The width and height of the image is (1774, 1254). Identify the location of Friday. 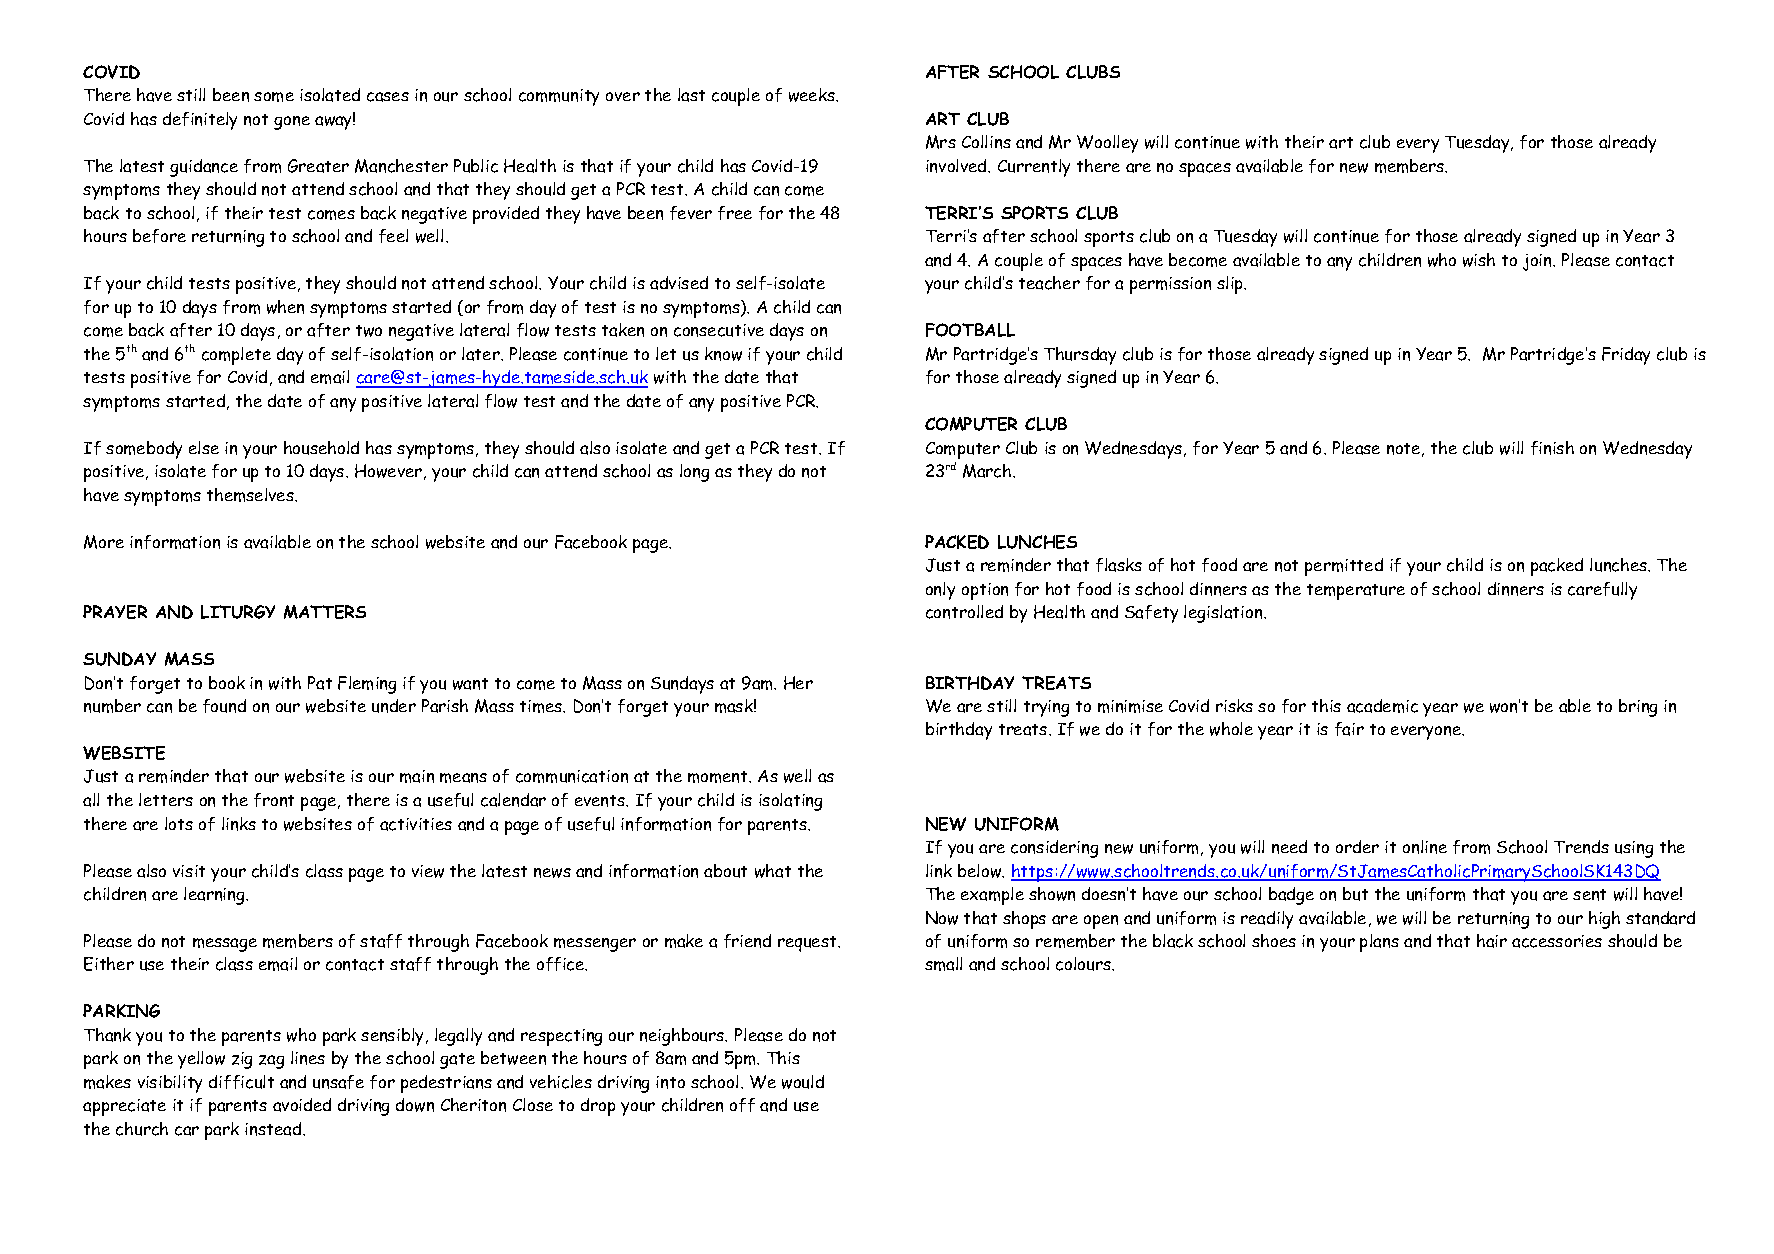
(1626, 356).
